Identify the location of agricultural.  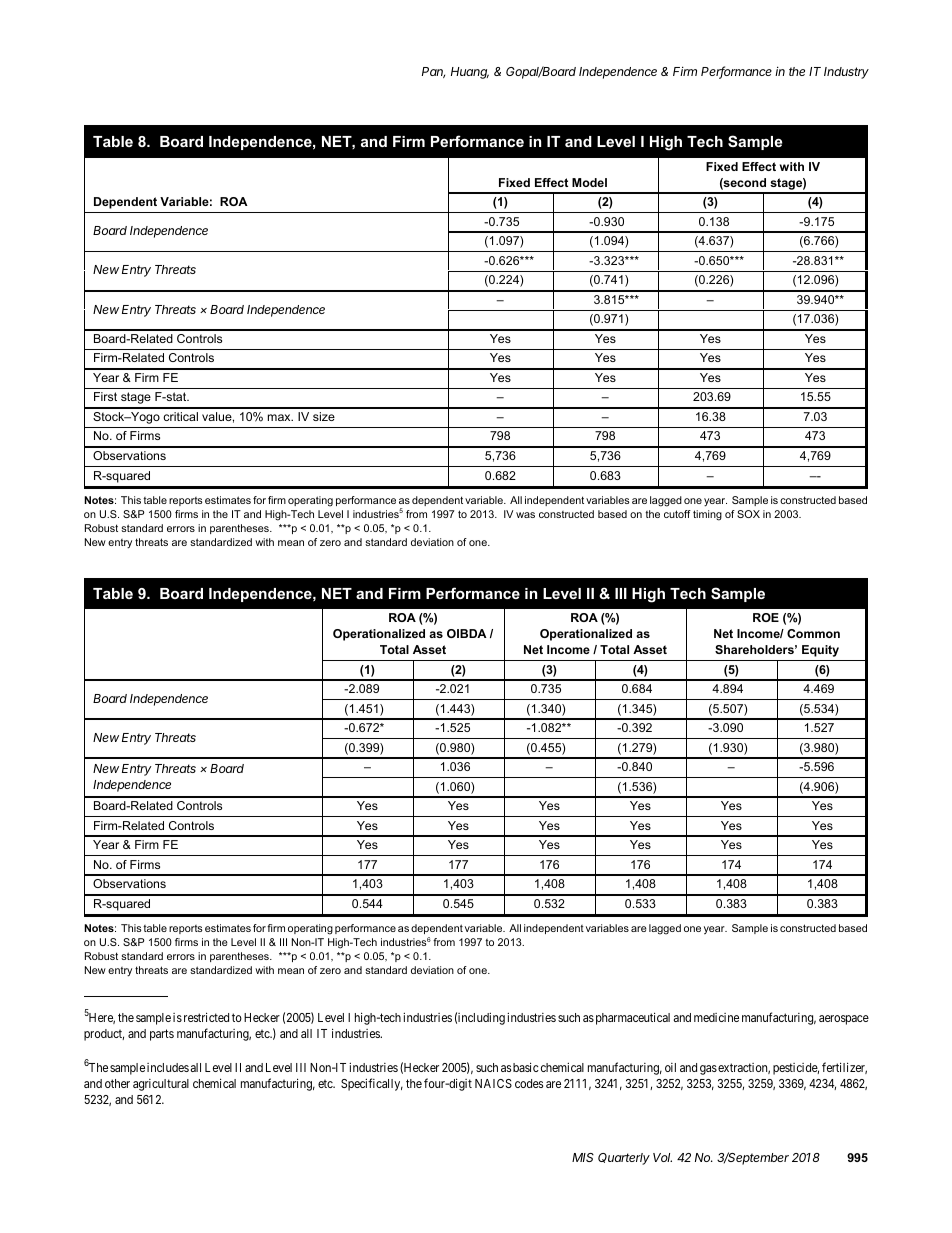
(161, 1085).
